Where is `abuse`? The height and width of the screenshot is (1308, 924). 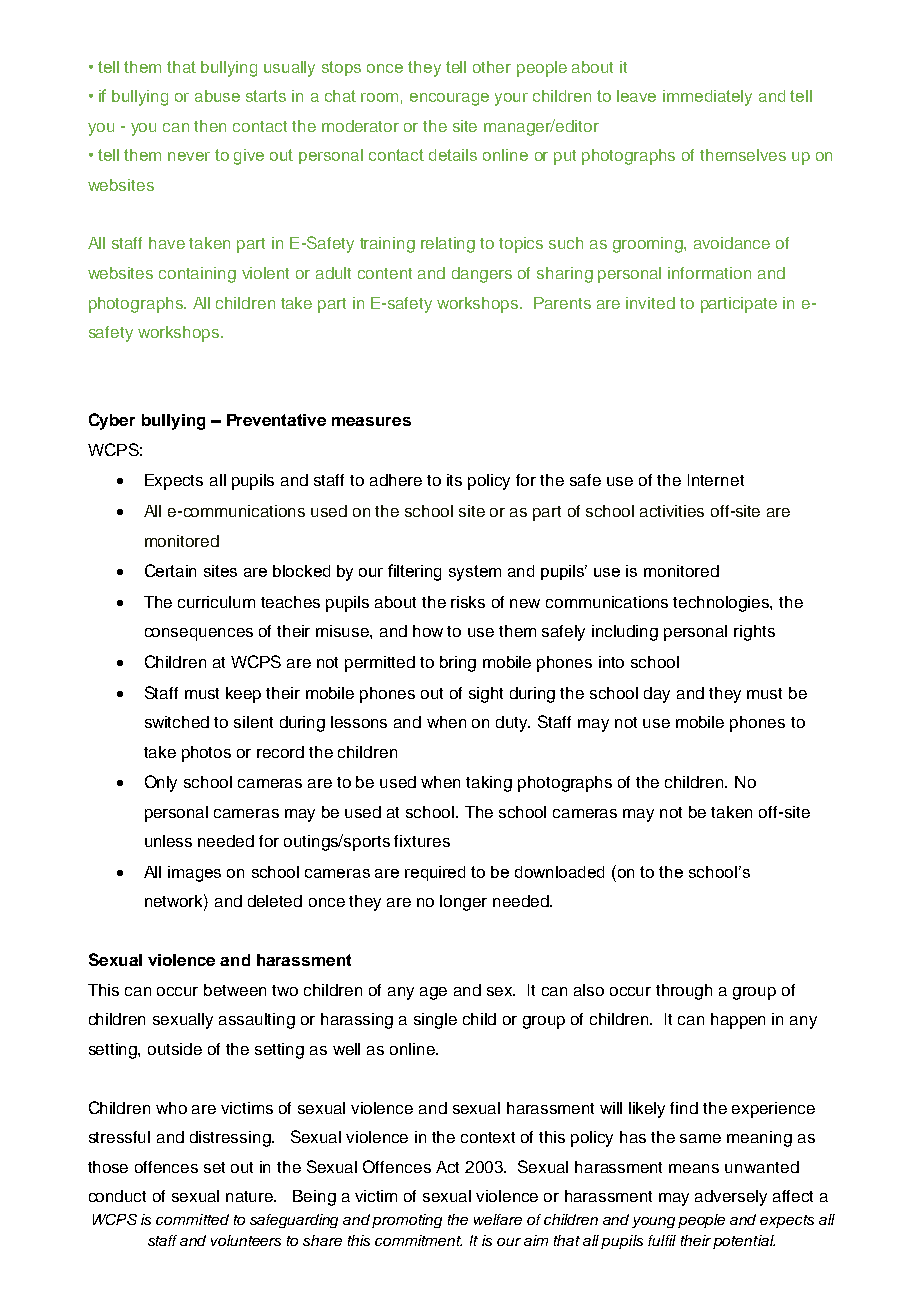
abuse is located at coordinates (217, 96).
